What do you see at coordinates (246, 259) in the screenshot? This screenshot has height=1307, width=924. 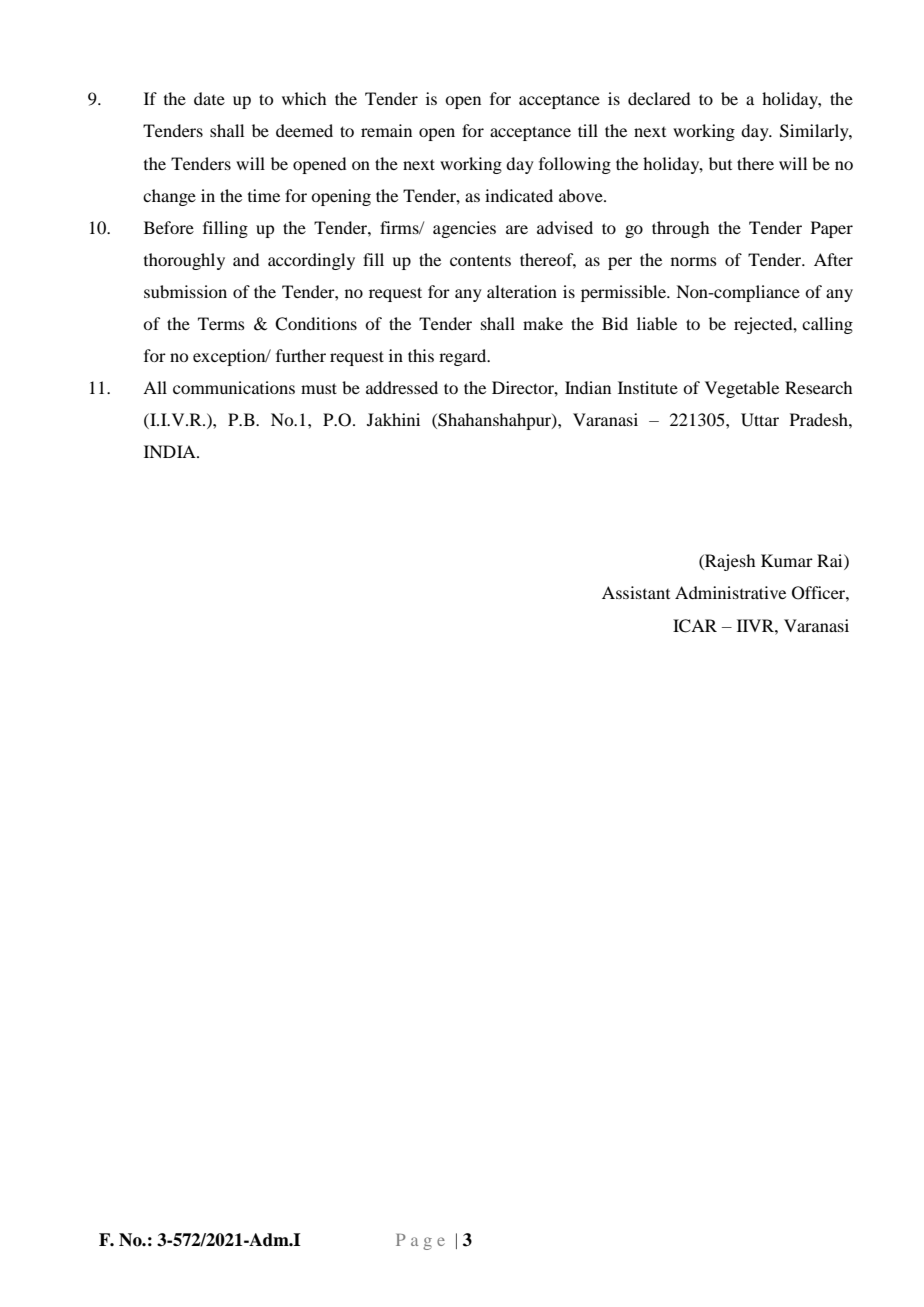 I see `and` at bounding box center [246, 259].
